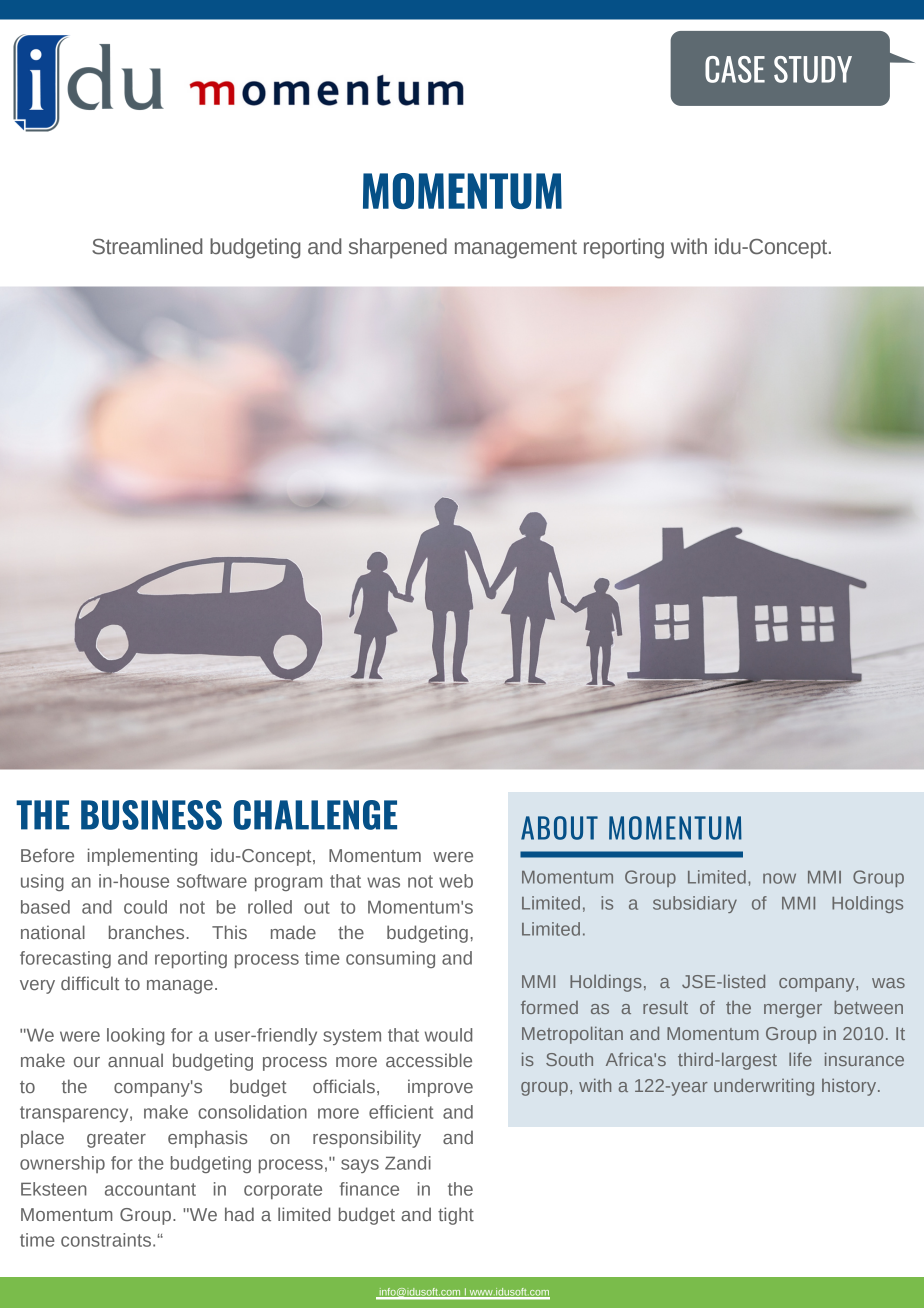 The width and height of the document is (924, 1308). I want to click on Streamlined, so click(147, 246).
